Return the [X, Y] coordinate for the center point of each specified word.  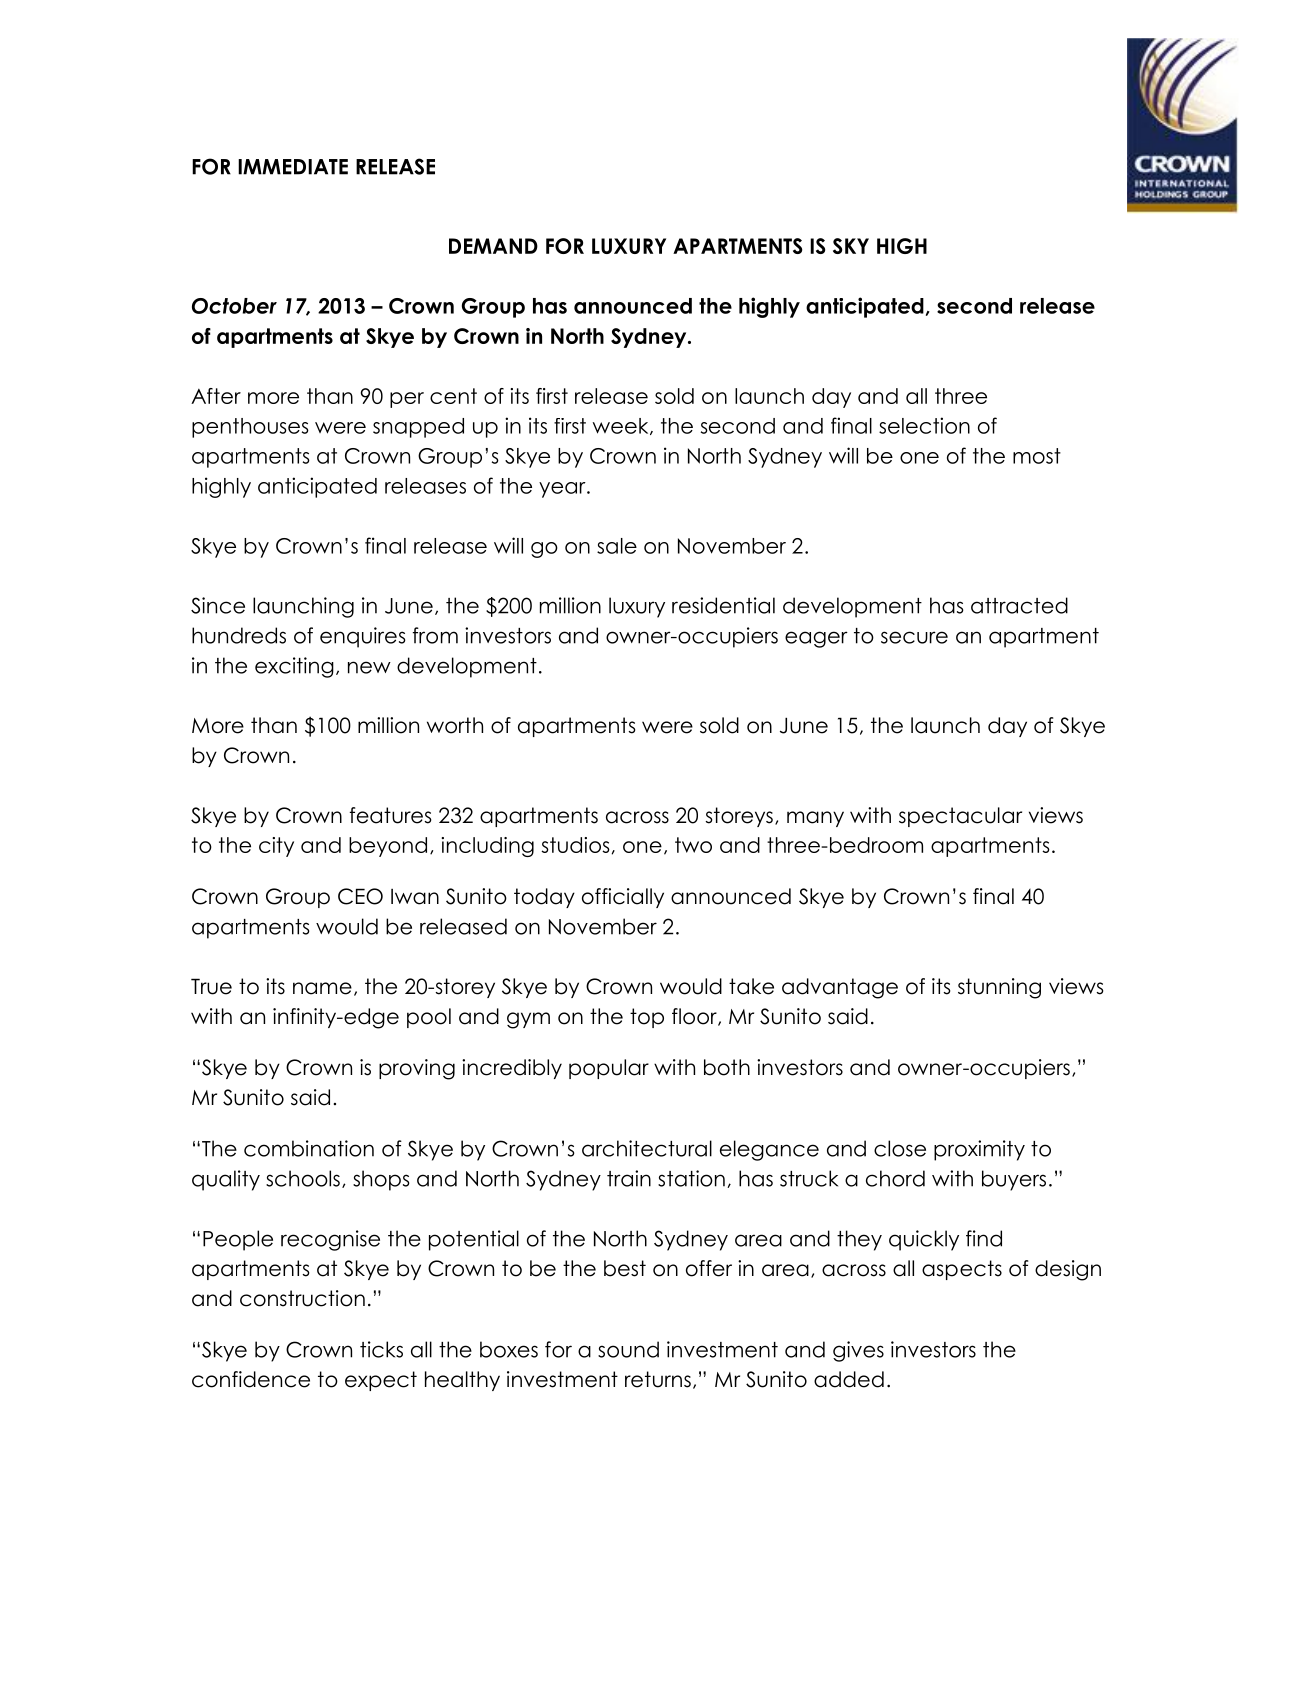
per [407, 400]
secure [914, 637]
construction [302, 1298]
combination [309, 1148]
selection [924, 425]
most [1037, 456]
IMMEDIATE [293, 167]
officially [623, 898]
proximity [979, 1150]
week [622, 426]
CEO [360, 896]
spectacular [960, 817]
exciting [294, 667]
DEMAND [493, 246]
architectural [647, 1148]
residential [723, 605]
